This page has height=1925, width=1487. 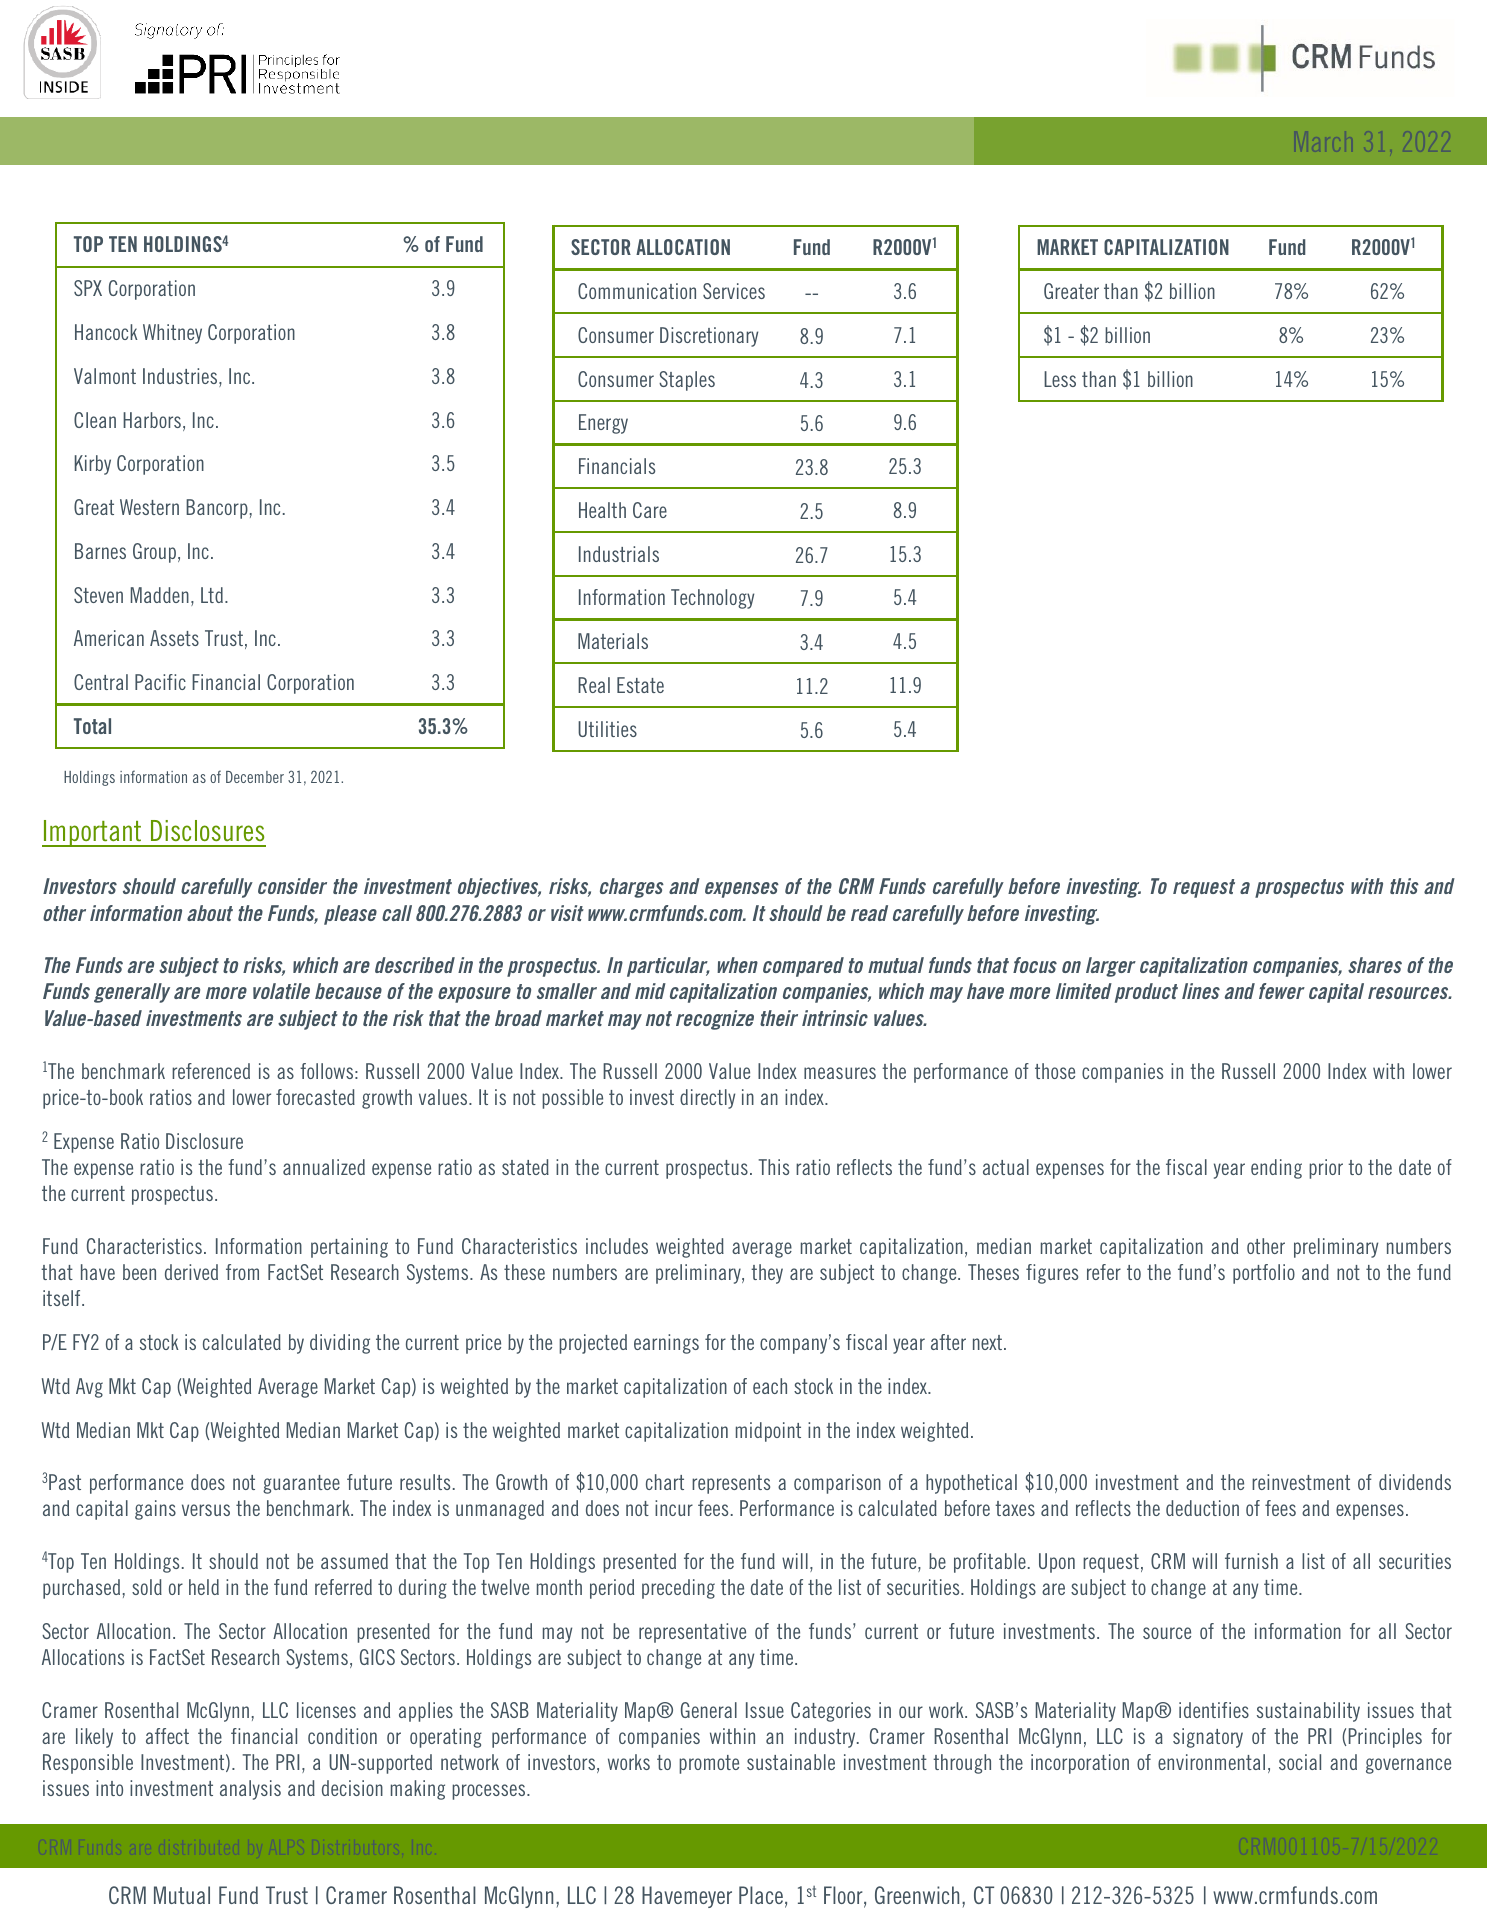 I want to click on Discretionary, so click(x=709, y=337).
